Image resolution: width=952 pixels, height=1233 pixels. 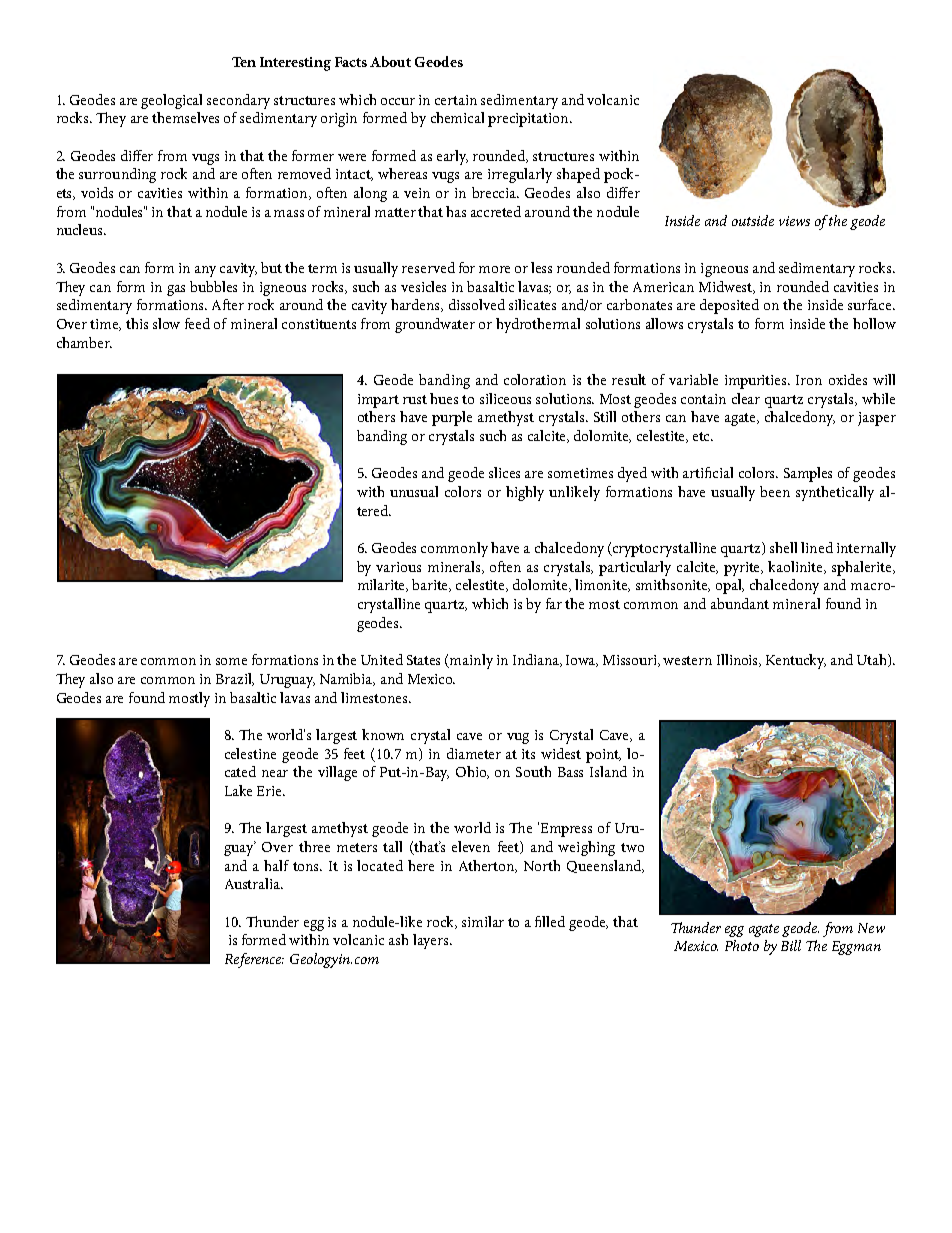 What do you see at coordinates (254, 960) in the image?
I see `Reference` at bounding box center [254, 960].
